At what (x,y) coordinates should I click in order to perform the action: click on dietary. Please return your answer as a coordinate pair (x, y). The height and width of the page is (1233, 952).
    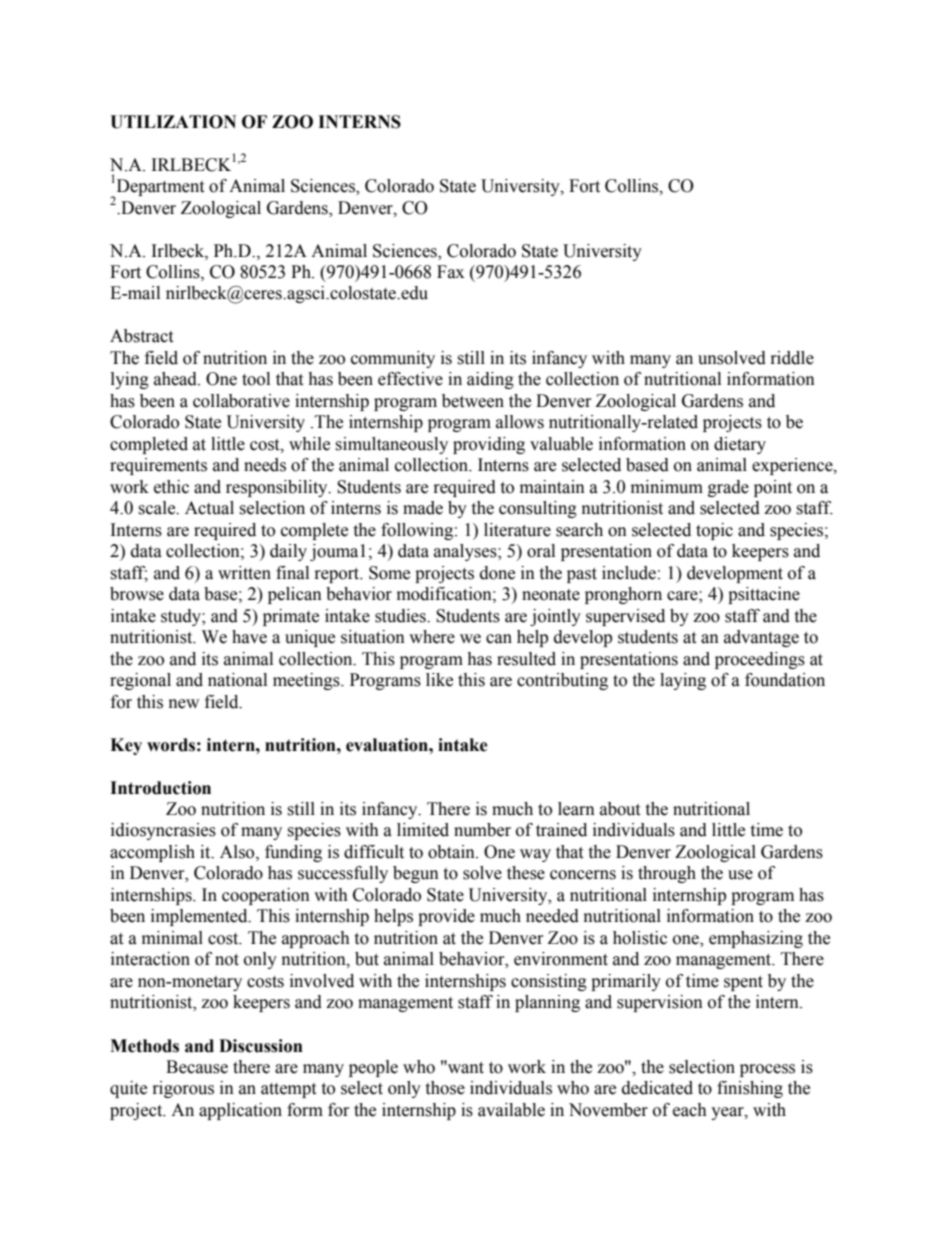
    Looking at the image, I should click on (740, 445).
